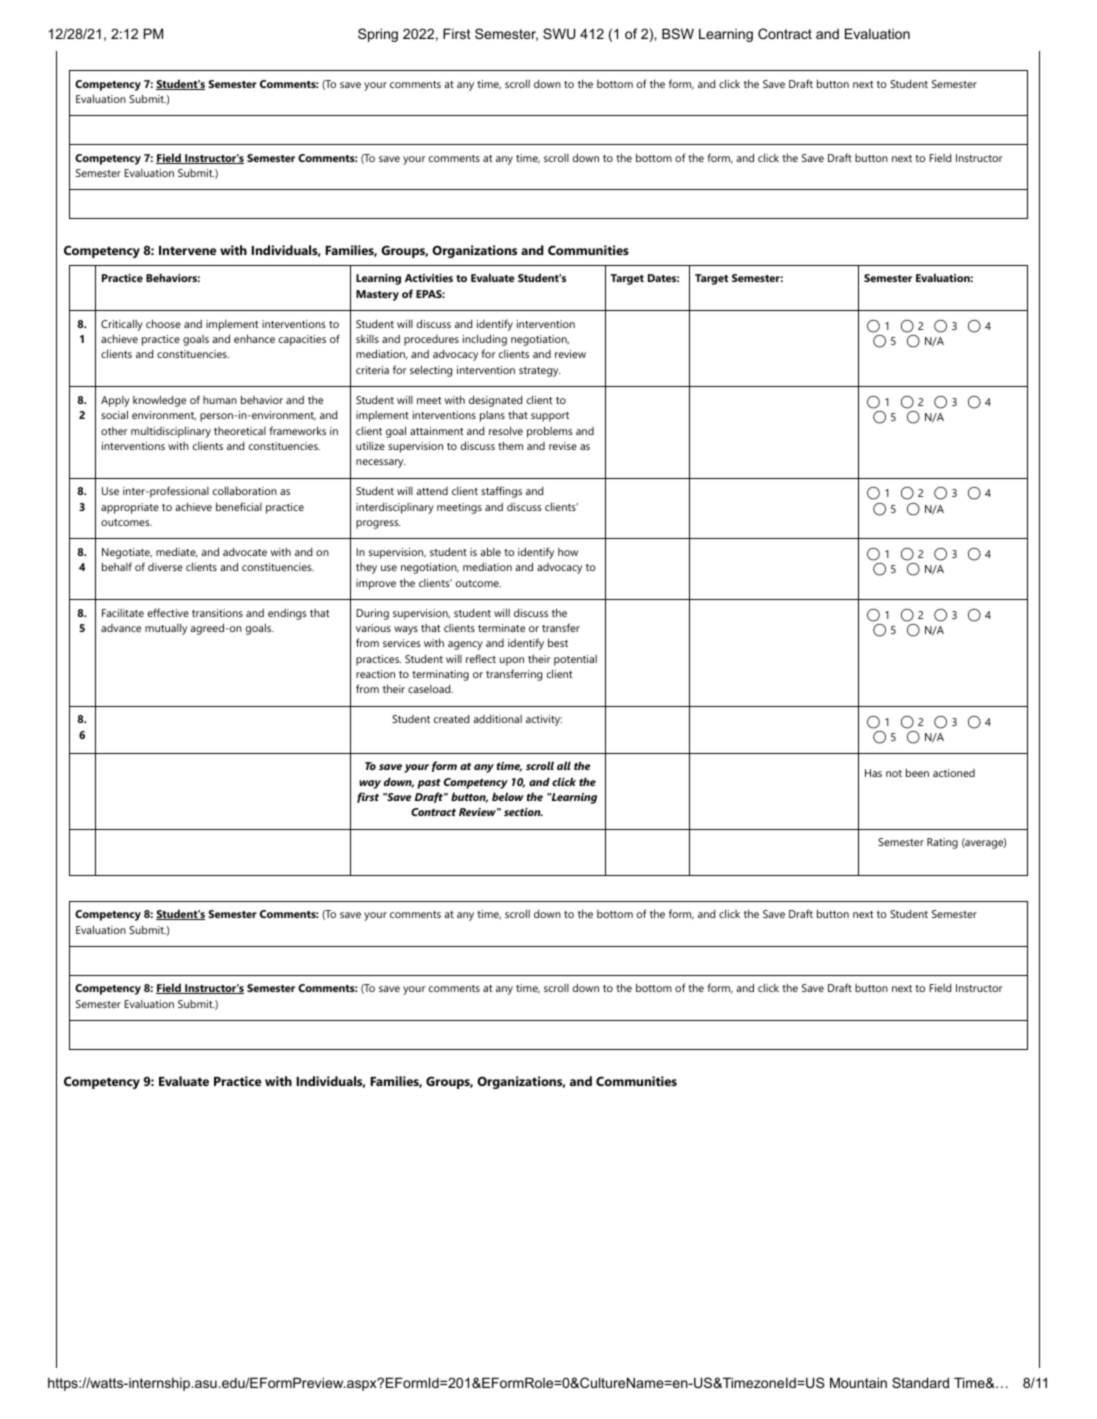 This document has width=1097, height=1419. Describe the element at coordinates (510, 445) in the document. I see `them` at that location.
